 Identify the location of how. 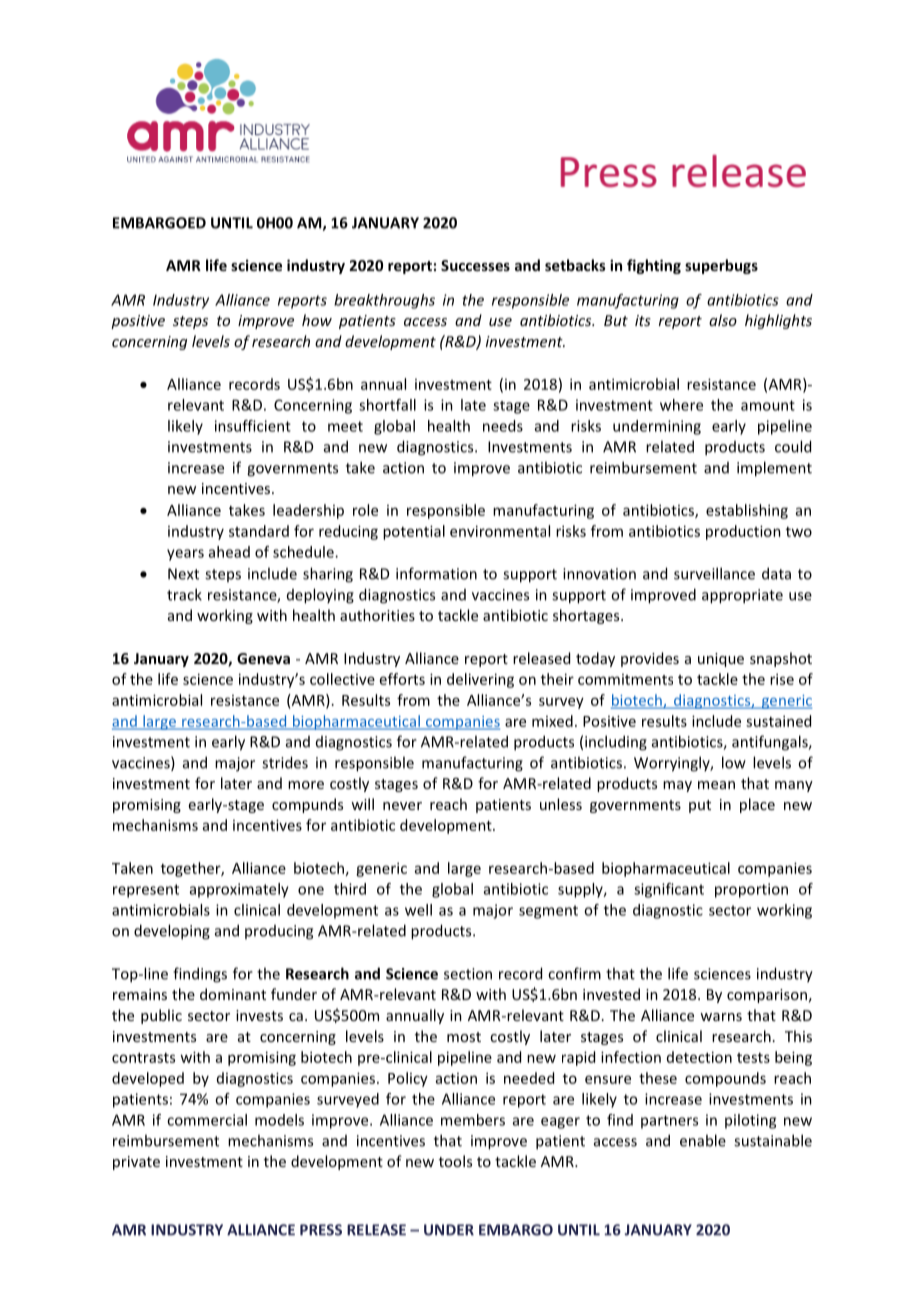
(317, 320).
